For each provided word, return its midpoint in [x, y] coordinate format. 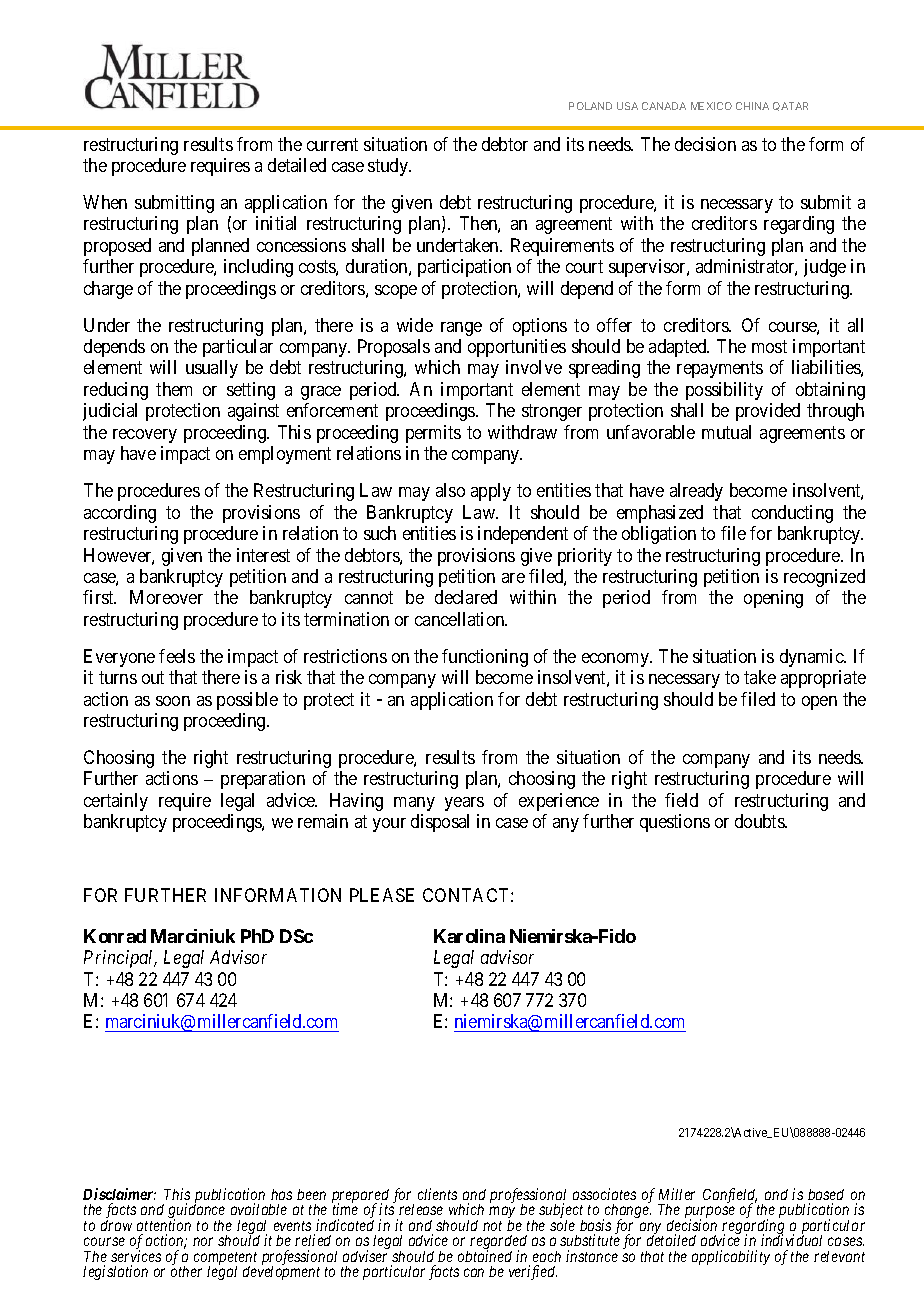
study [389, 167]
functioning [485, 658]
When [105, 202]
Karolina [469, 936]
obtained [485, 1256]
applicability [731, 1257]
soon [173, 701]
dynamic [812, 658]
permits [433, 434]
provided [768, 412]
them [174, 389]
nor [203, 1241]
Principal [120, 959]
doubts [760, 821]
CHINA [752, 106]
